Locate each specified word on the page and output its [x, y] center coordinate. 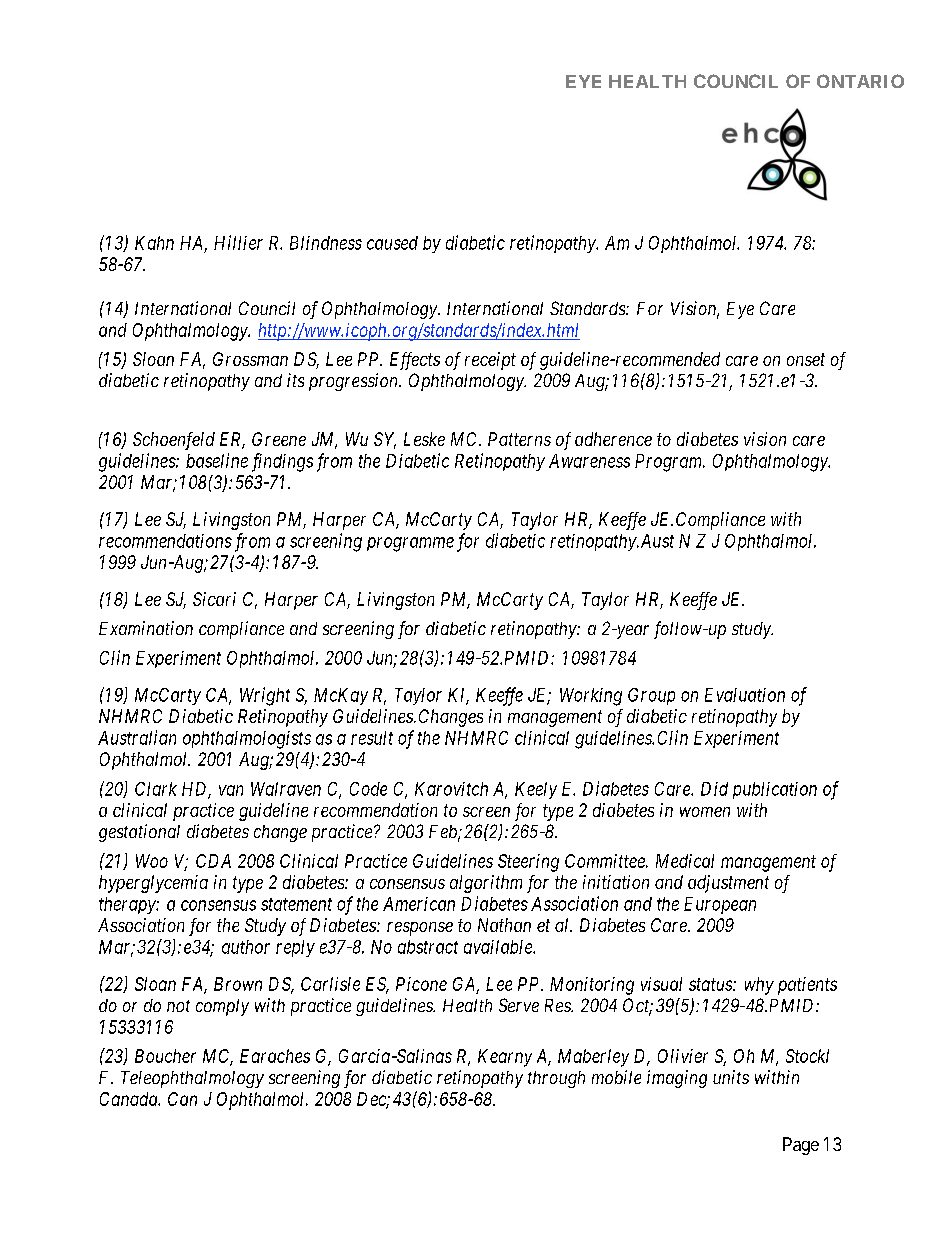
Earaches [275, 1056]
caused [392, 243]
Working [591, 697]
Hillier [238, 242]
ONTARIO [860, 81]
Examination [146, 628]
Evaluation [745, 695]
